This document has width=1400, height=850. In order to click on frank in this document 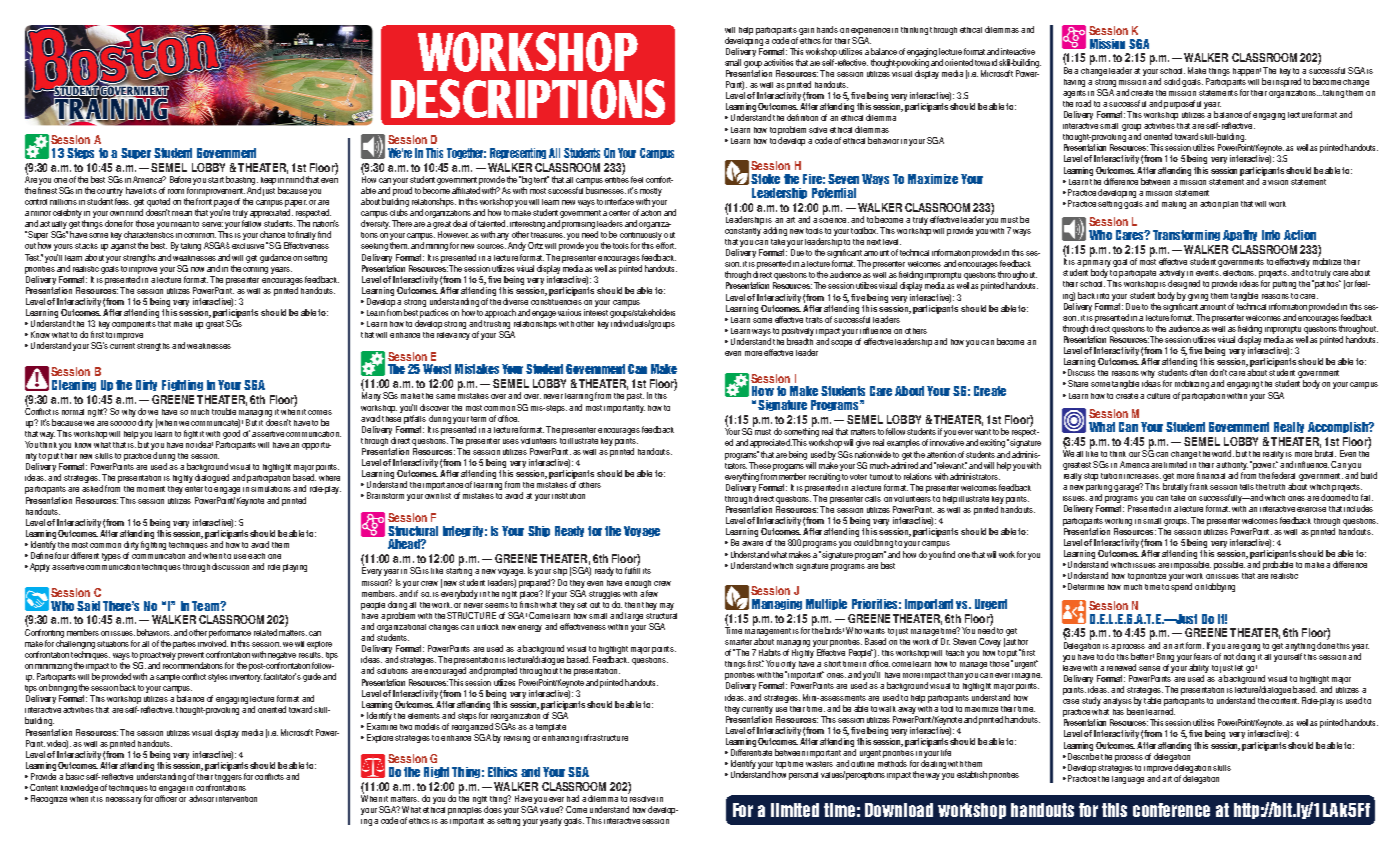, I will do `click(1199, 486)`.
